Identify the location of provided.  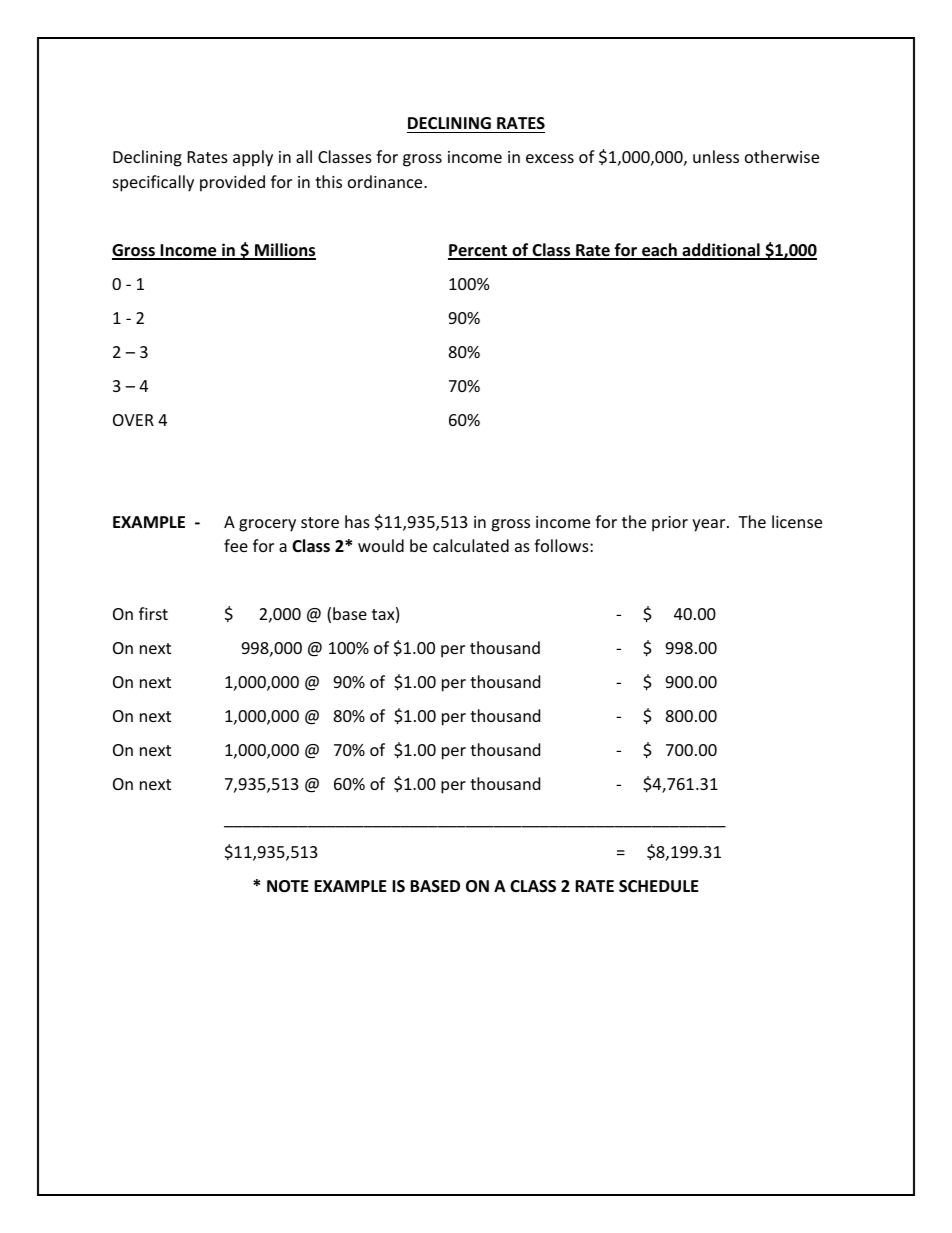
(232, 183).
